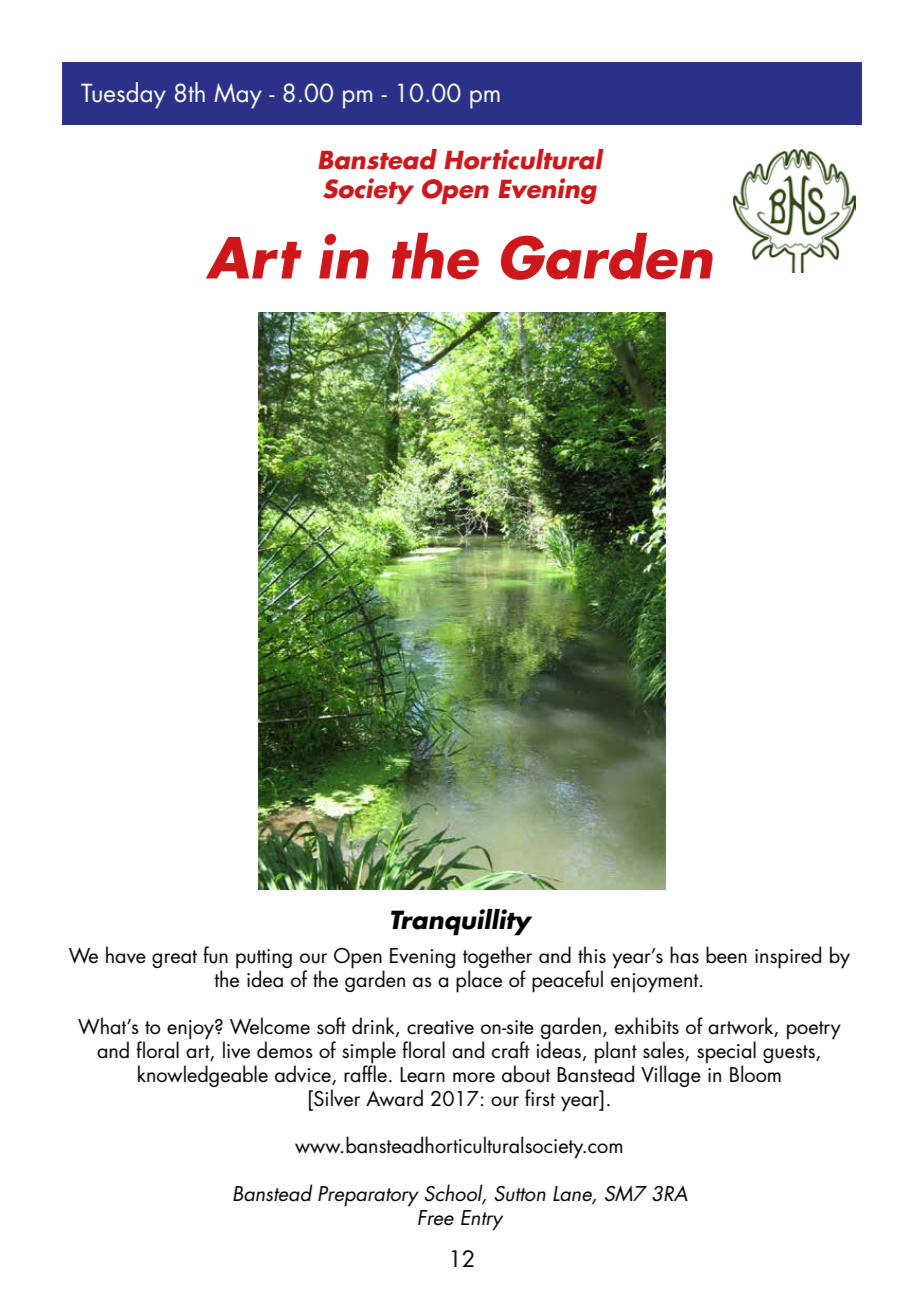  What do you see at coordinates (238, 96) in the document?
I see `May` at bounding box center [238, 96].
